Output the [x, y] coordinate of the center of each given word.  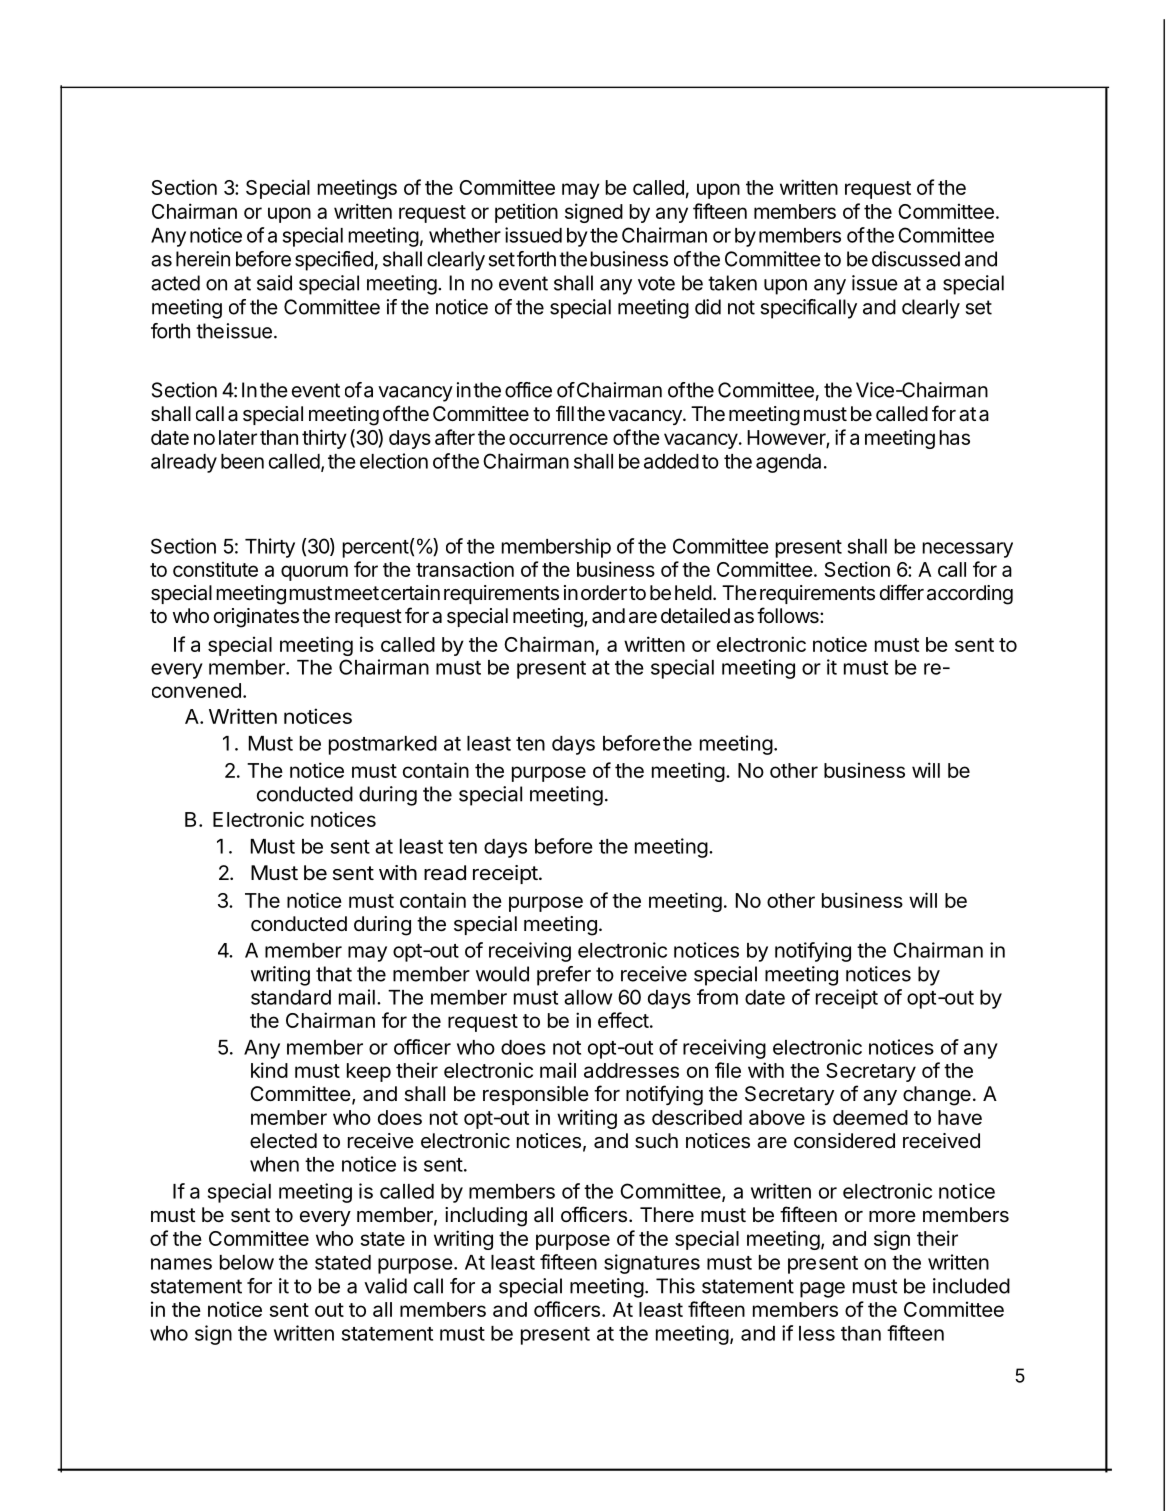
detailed [695, 616]
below [247, 1262]
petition [526, 213]
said [274, 283]
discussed [916, 259]
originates [256, 618]
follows [789, 615]
